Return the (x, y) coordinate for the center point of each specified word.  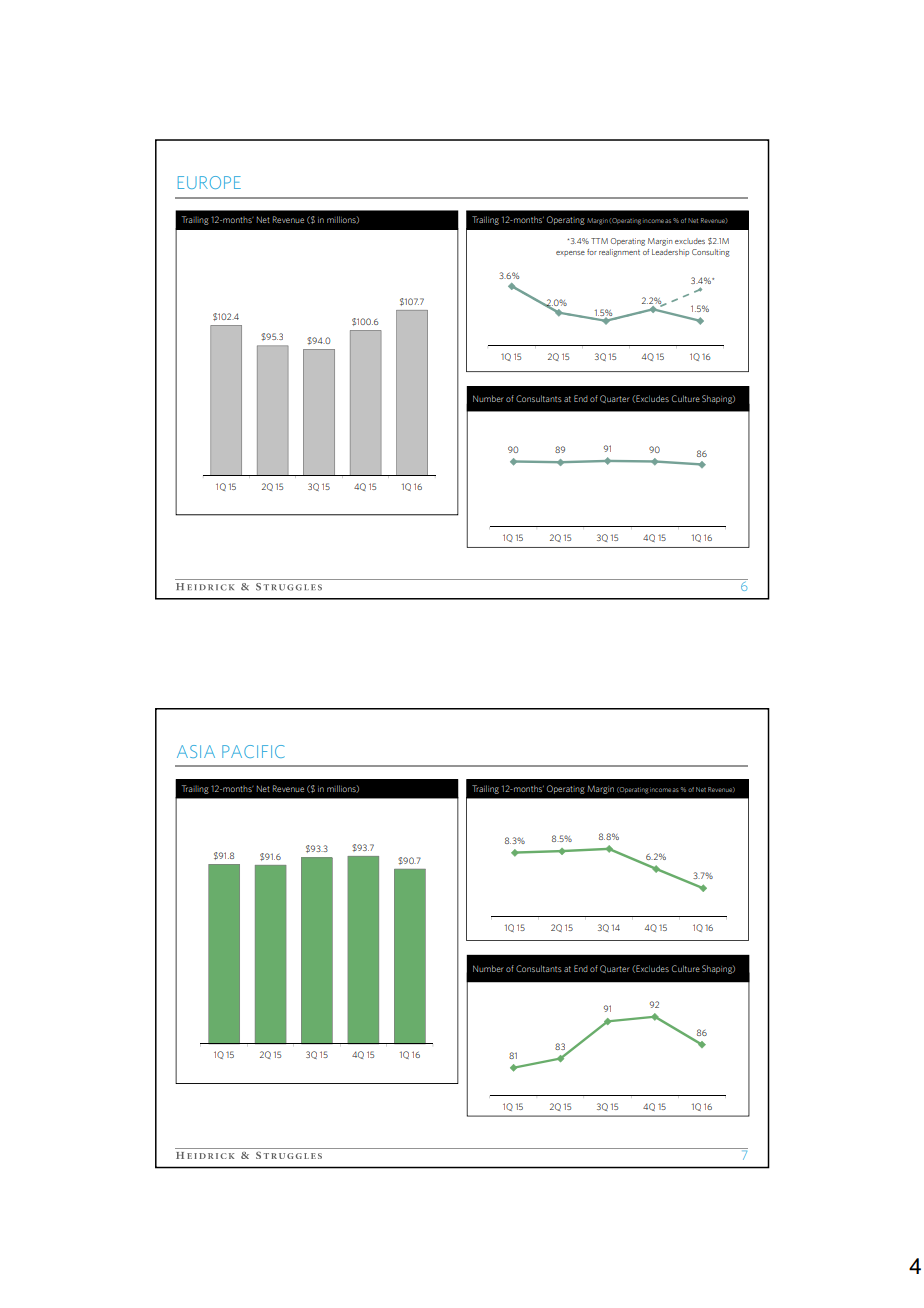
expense (570, 253)
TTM (599, 241)
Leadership (670, 252)
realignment (619, 253)
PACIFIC (253, 751)
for (592, 252)
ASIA (196, 751)
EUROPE (209, 182)
